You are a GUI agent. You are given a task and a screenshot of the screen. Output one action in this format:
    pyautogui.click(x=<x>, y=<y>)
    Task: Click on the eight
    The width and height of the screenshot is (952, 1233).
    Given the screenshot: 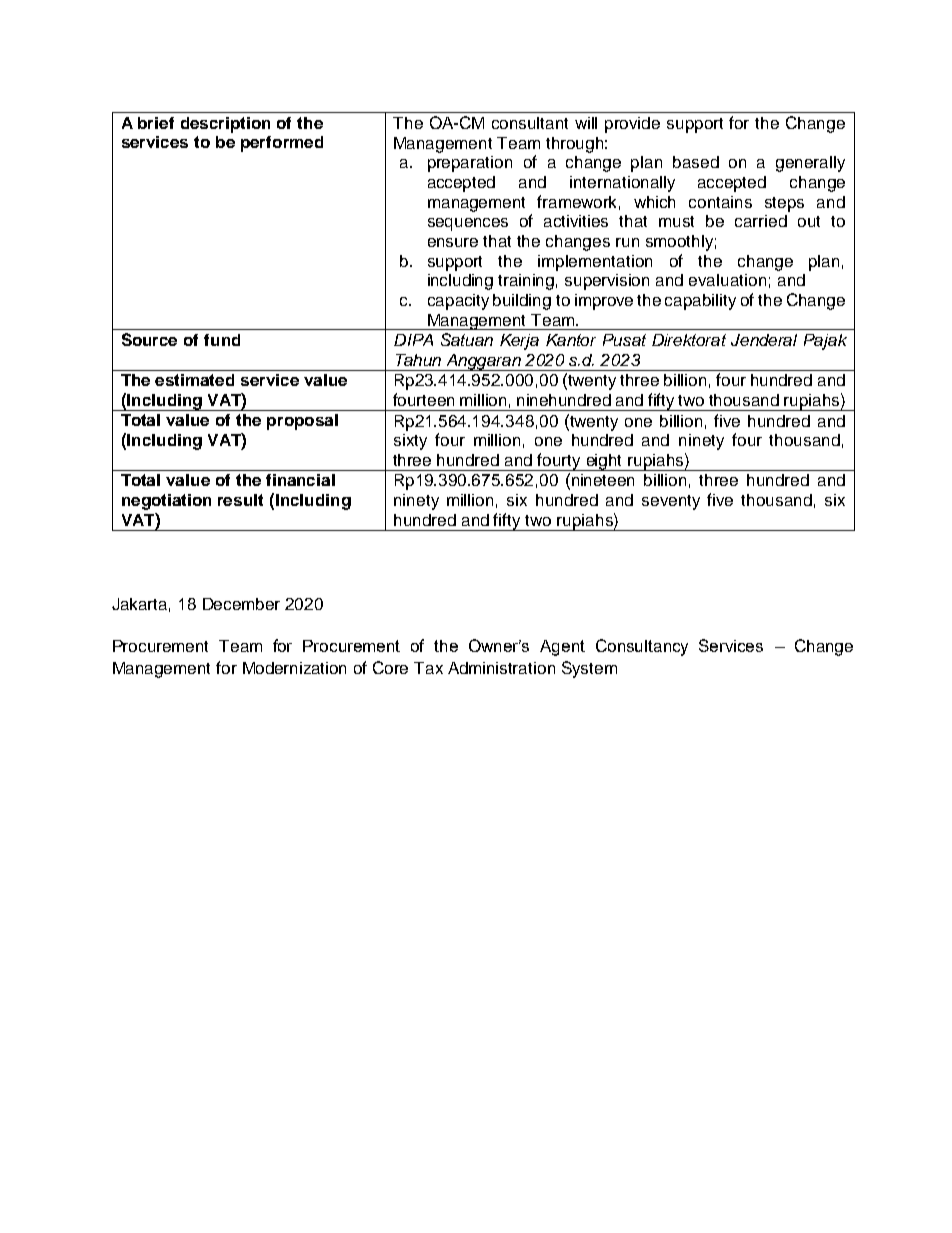 What is the action you would take?
    pyautogui.click(x=604, y=462)
